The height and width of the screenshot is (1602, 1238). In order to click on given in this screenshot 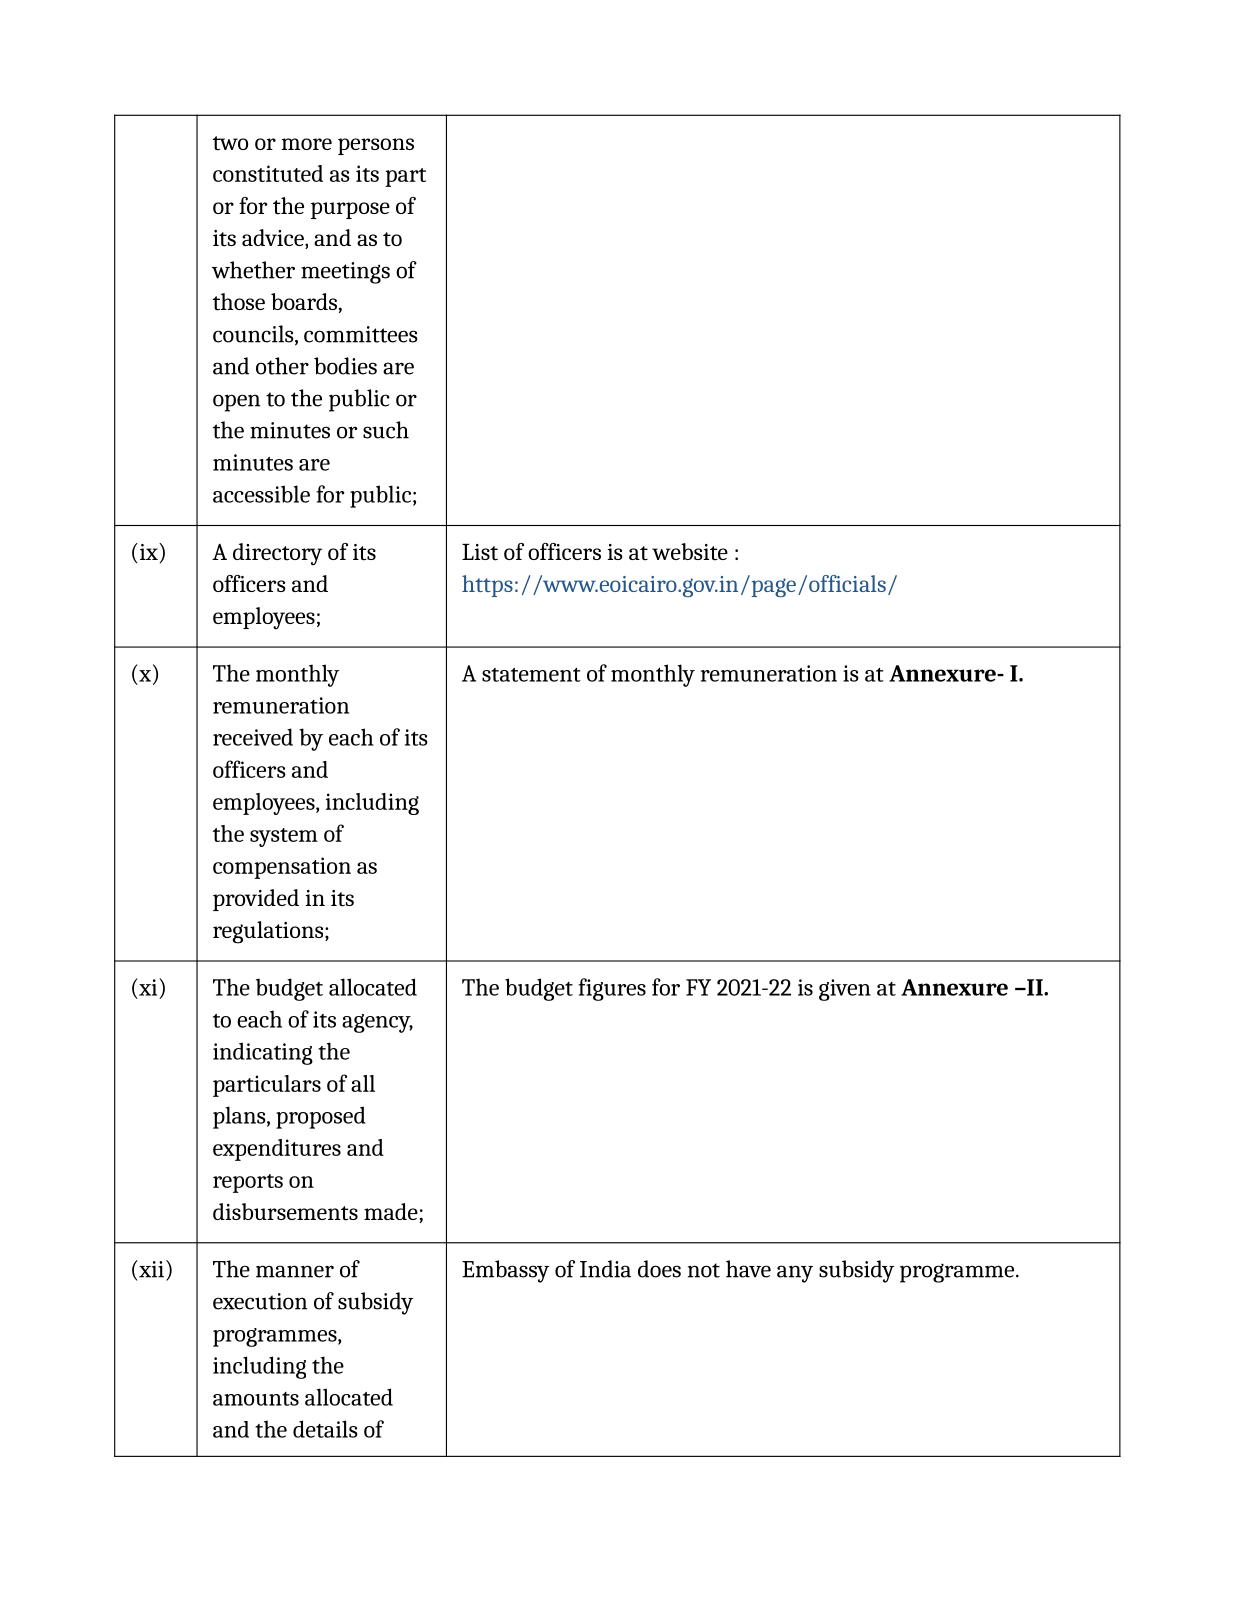, I will do `click(845, 990)`.
